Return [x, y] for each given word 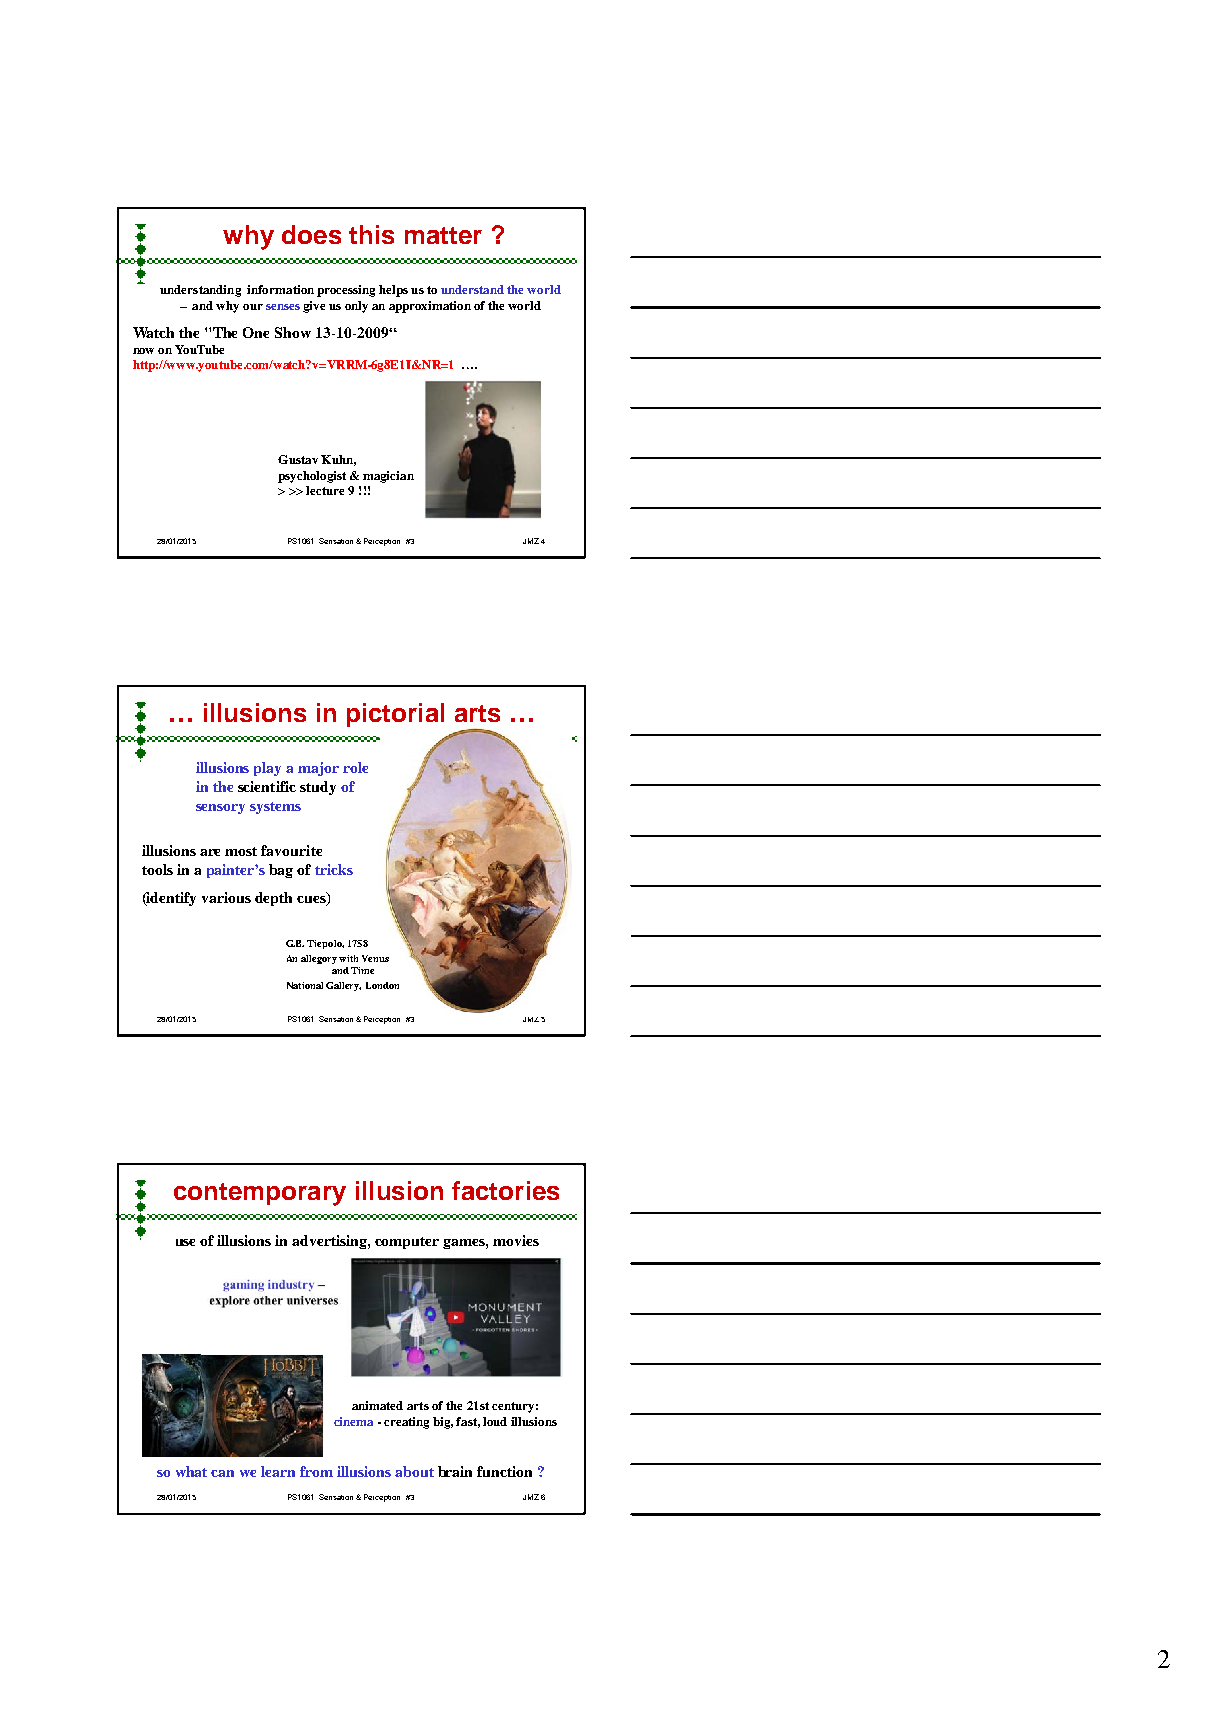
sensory [220, 809]
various [226, 897]
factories [505, 1190]
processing [346, 291]
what [191, 1471]
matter [443, 235]
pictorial [395, 715]
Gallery [343, 986]
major [318, 769]
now [143, 351]
